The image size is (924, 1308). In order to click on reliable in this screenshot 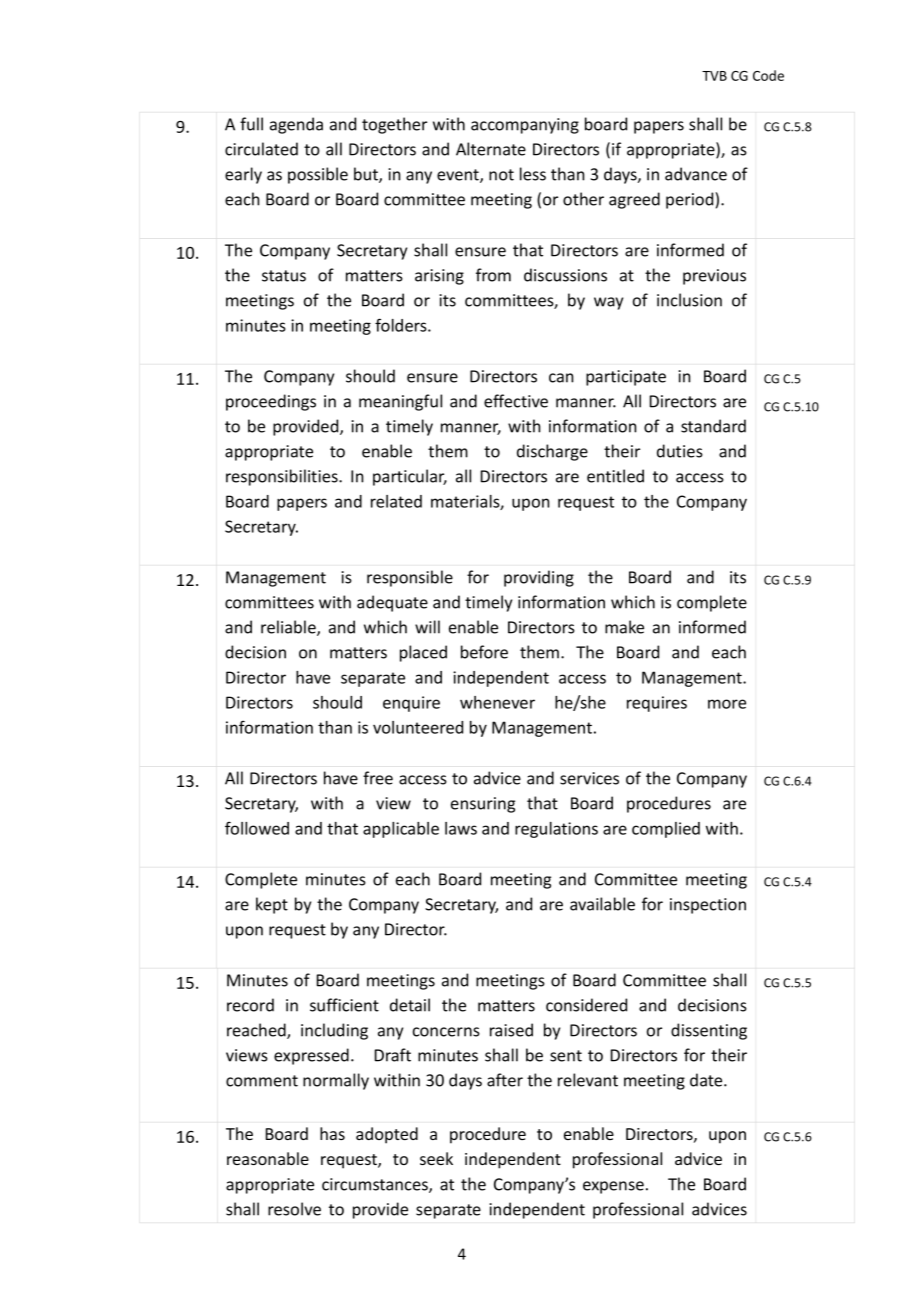, I will do `click(289, 628)`.
